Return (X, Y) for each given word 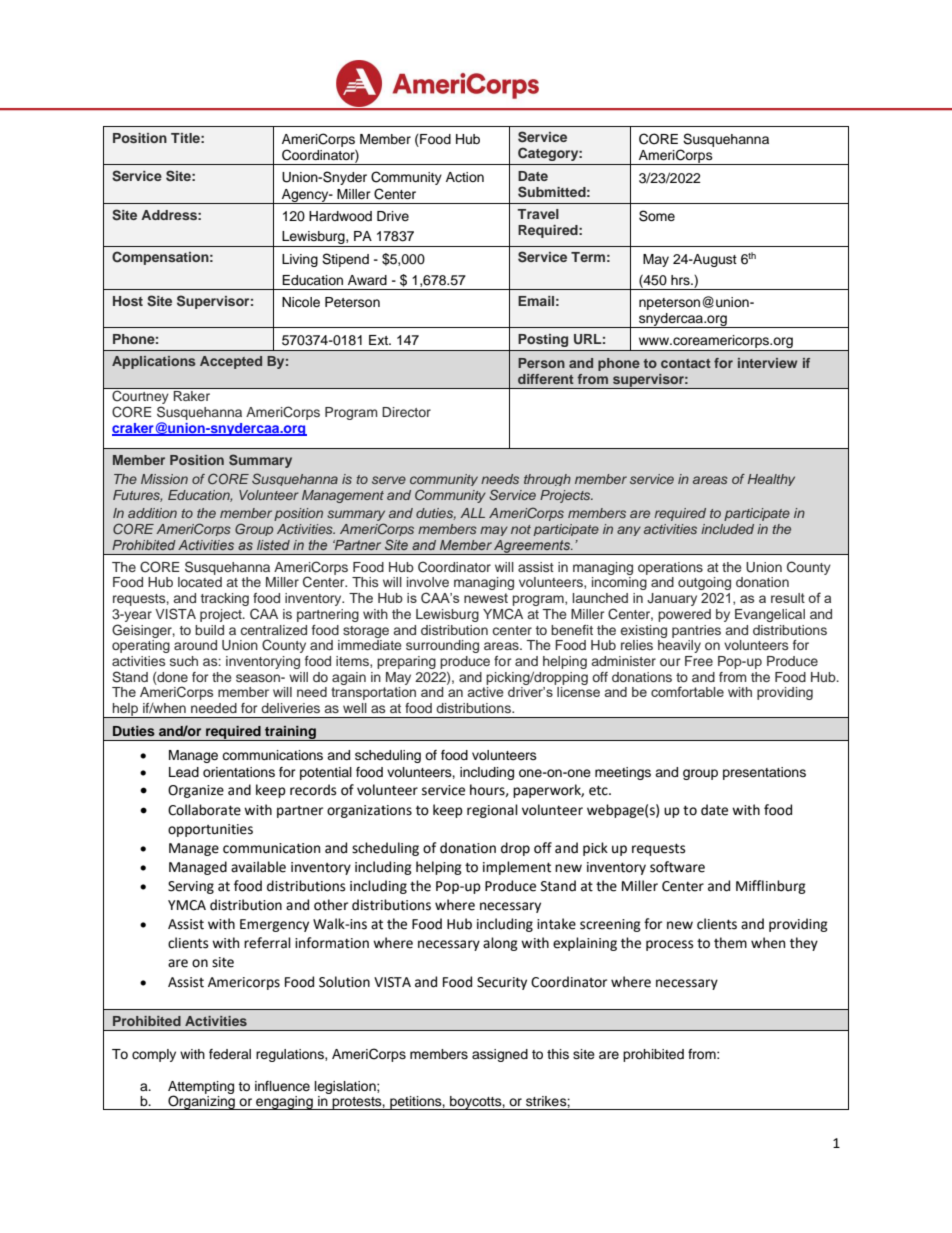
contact (686, 363)
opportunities (210, 830)
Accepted (231, 362)
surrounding (442, 646)
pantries (696, 631)
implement (517, 868)
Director (406, 412)
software (677, 867)
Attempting (201, 1088)
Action (465, 177)
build (209, 630)
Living (300, 260)
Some (657, 216)
